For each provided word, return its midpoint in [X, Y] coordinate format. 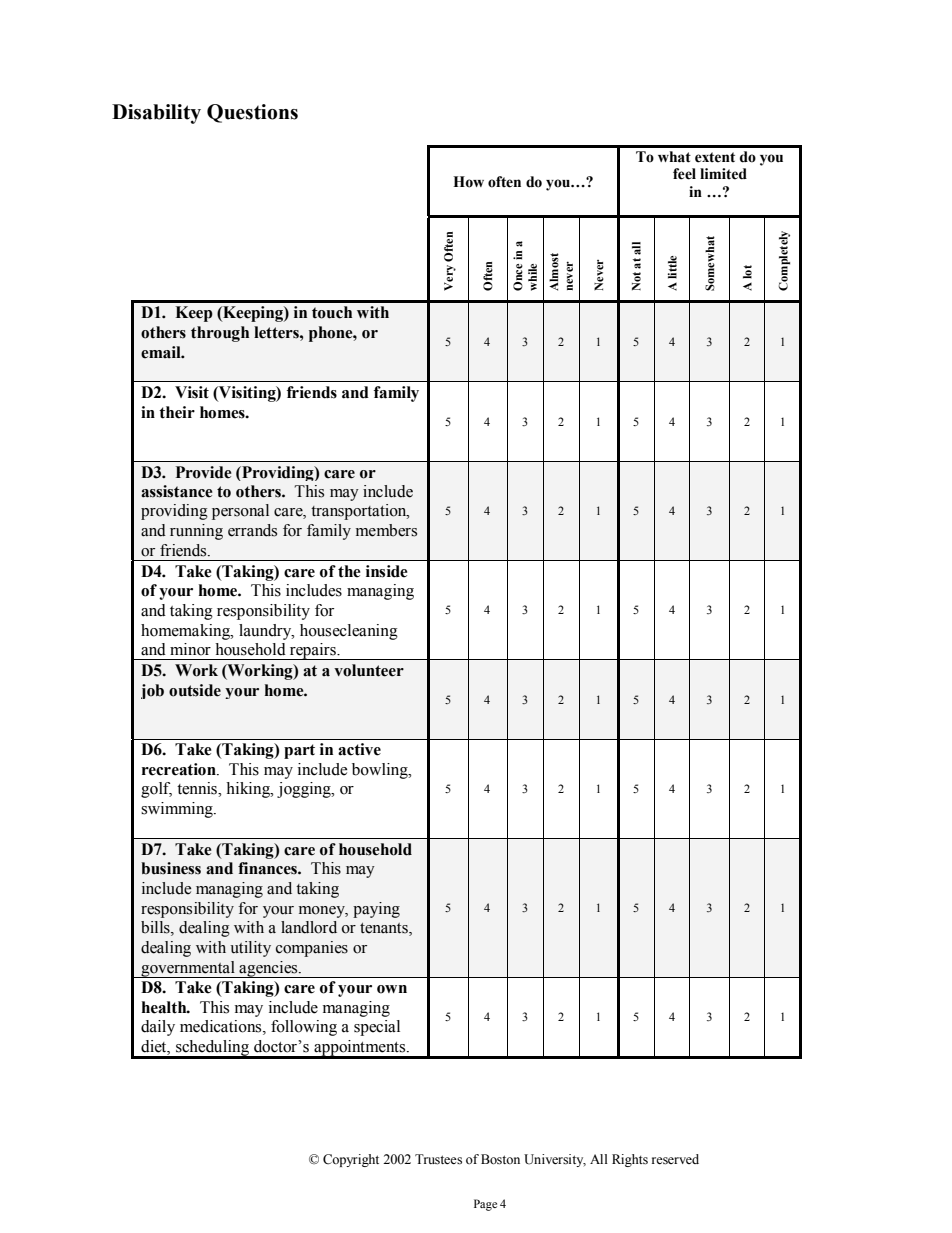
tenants [385, 929]
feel [684, 174]
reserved [675, 1159]
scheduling [213, 1049]
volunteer [369, 670]
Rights [630, 1160]
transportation [360, 512]
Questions [252, 113]
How [468, 182]
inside [387, 571]
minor [190, 649]
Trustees [438, 1159]
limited [723, 174]
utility [250, 949]
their [177, 412]
